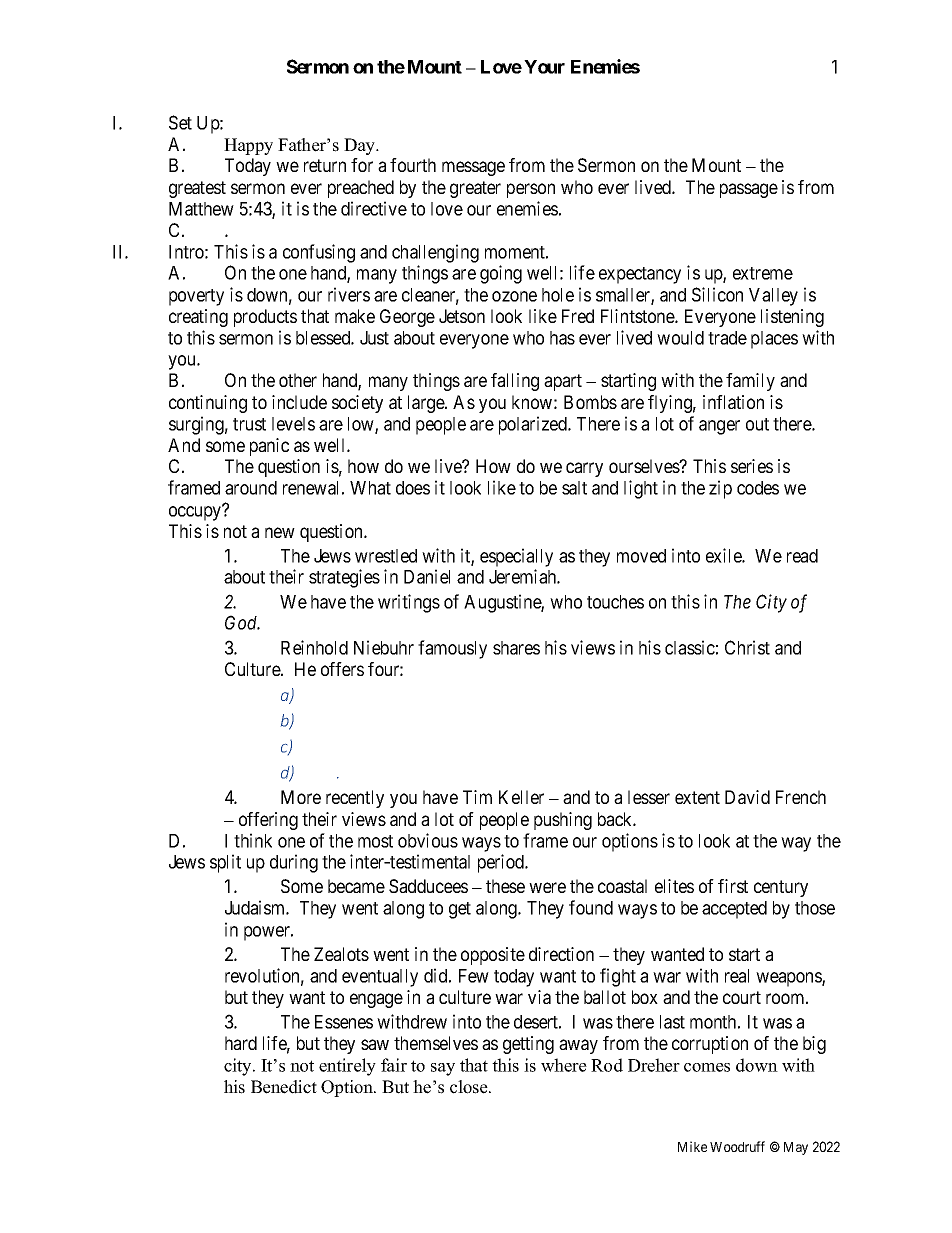 The height and width of the screenshot is (1233, 952). What do you see at coordinates (470, 1087) in the screenshot?
I see `close` at bounding box center [470, 1087].
